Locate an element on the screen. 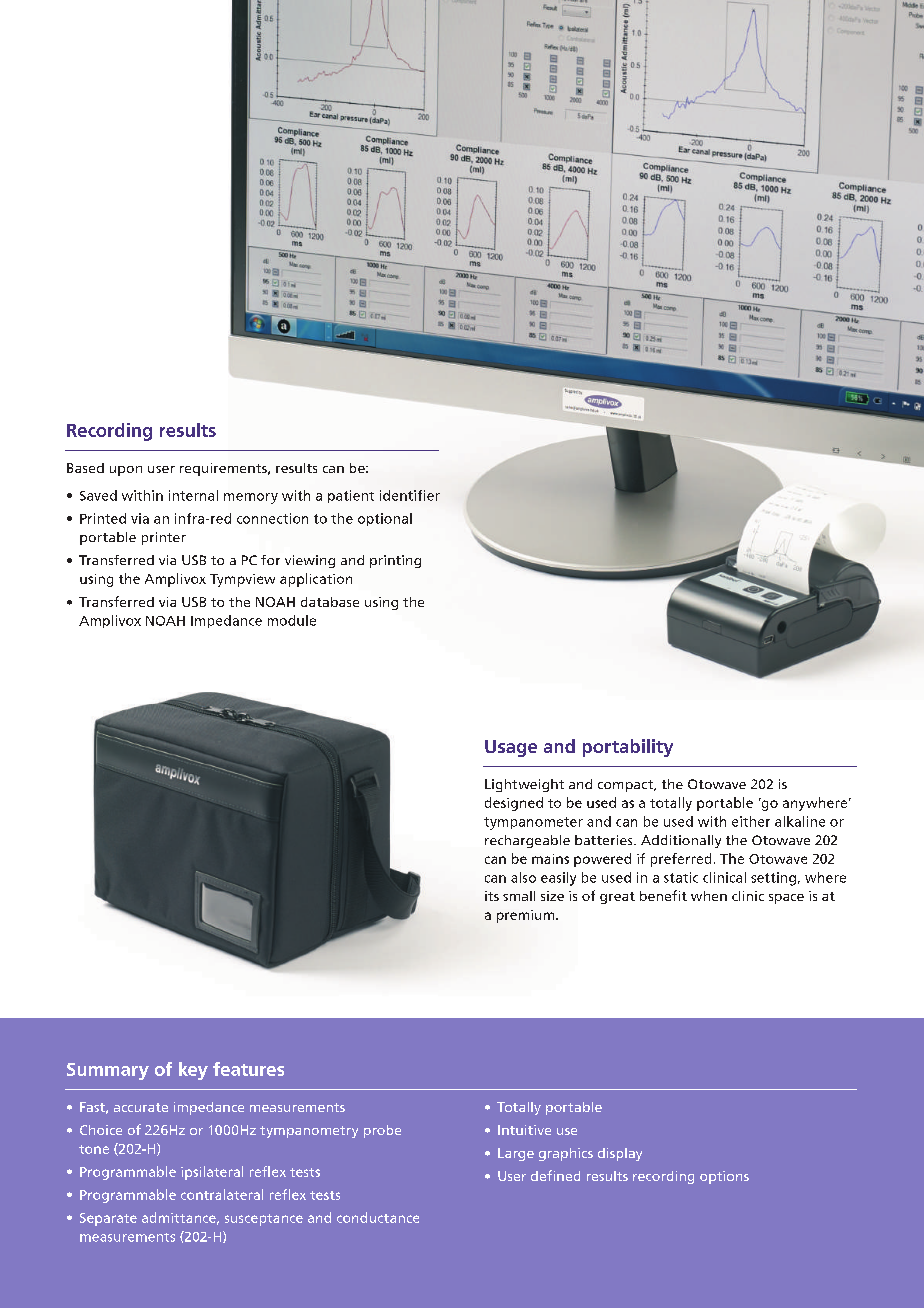 The height and width of the screenshot is (1308, 924). internal is located at coordinates (193, 495).
